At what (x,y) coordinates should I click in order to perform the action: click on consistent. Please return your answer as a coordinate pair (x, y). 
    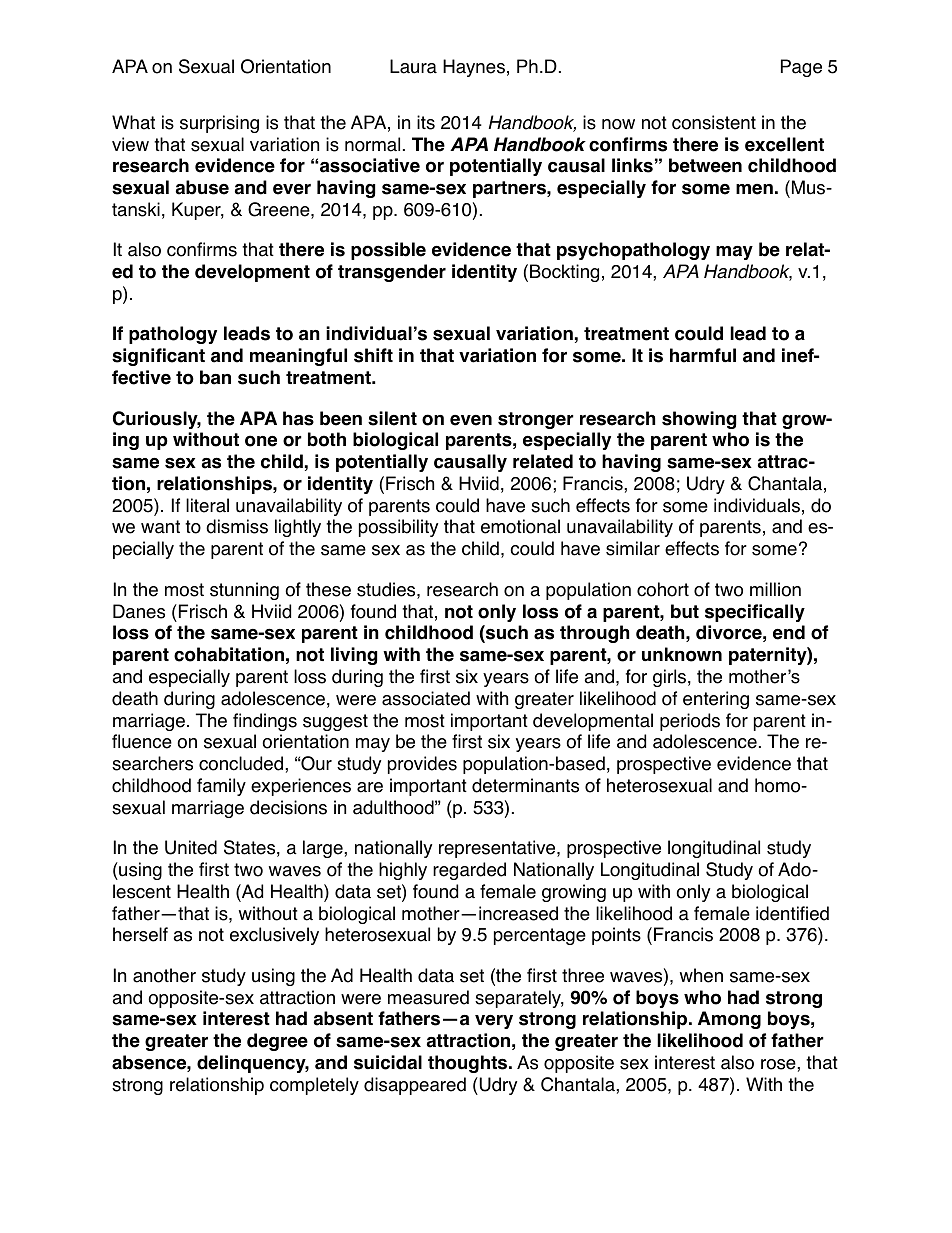
    Looking at the image, I should click on (714, 122).
